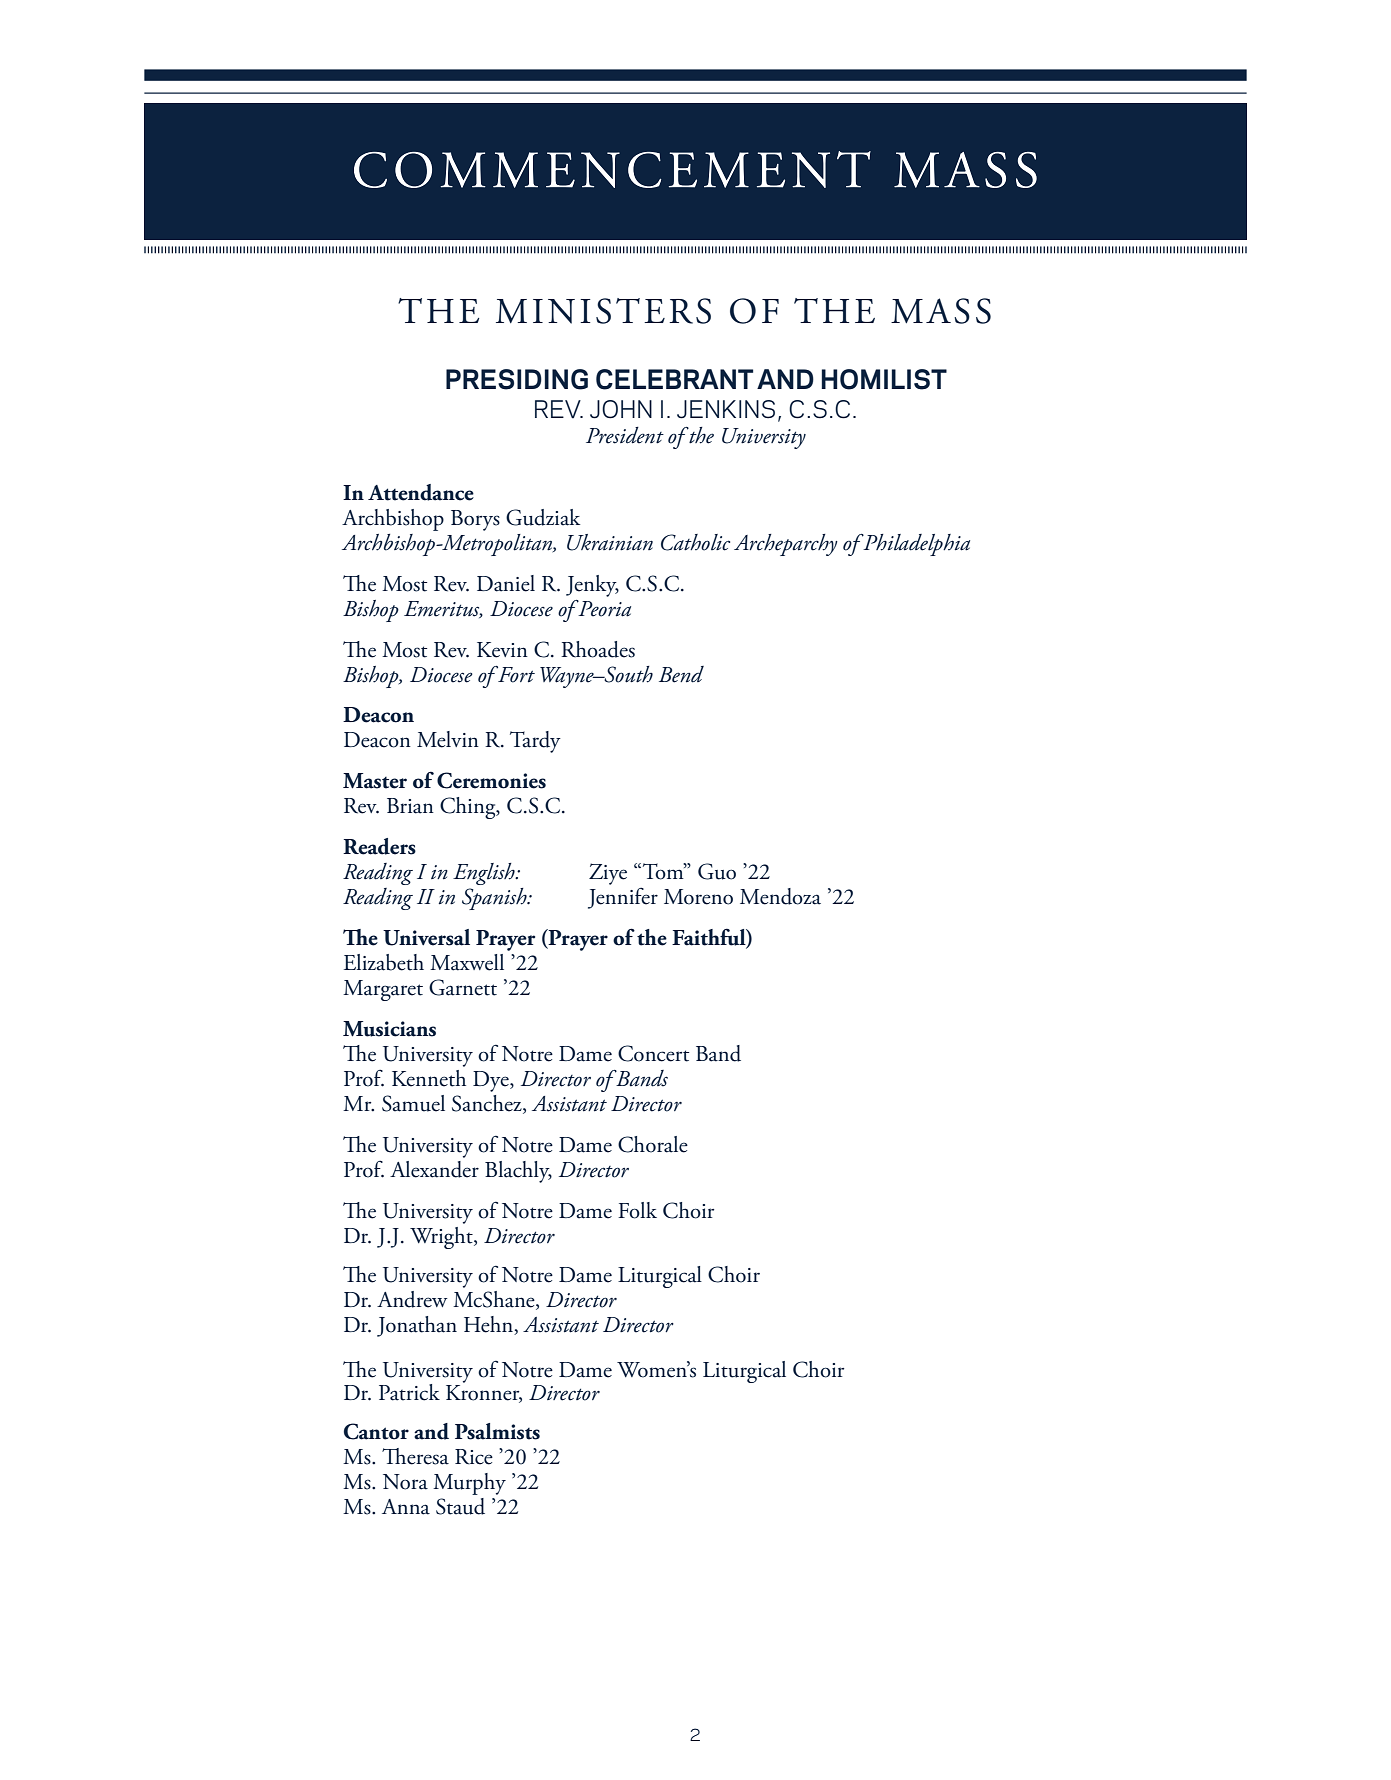  I want to click on Theresa, so click(415, 1456).
